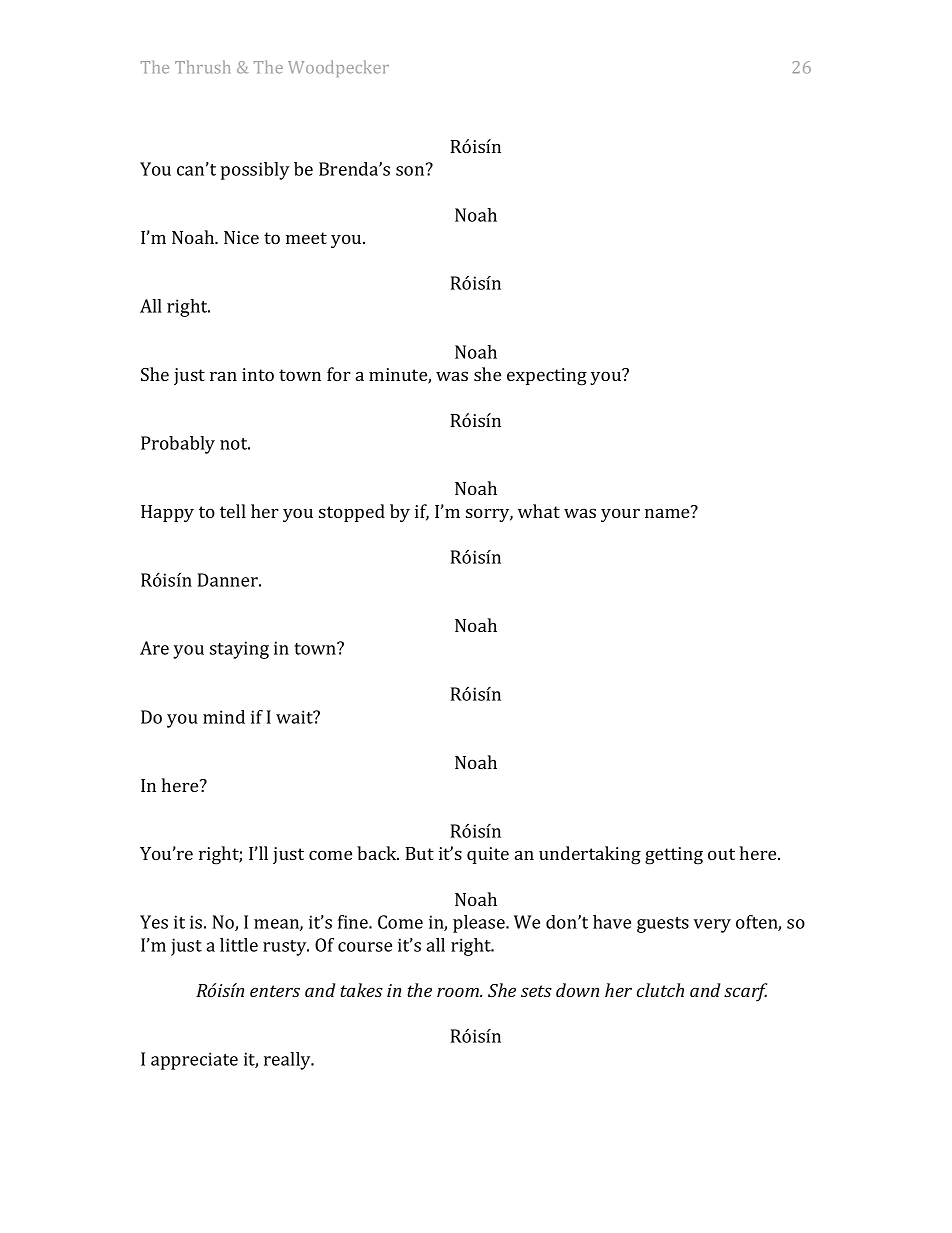 This screenshot has width=952, height=1233. Describe the element at coordinates (620, 515) in the screenshot. I see `your` at that location.
